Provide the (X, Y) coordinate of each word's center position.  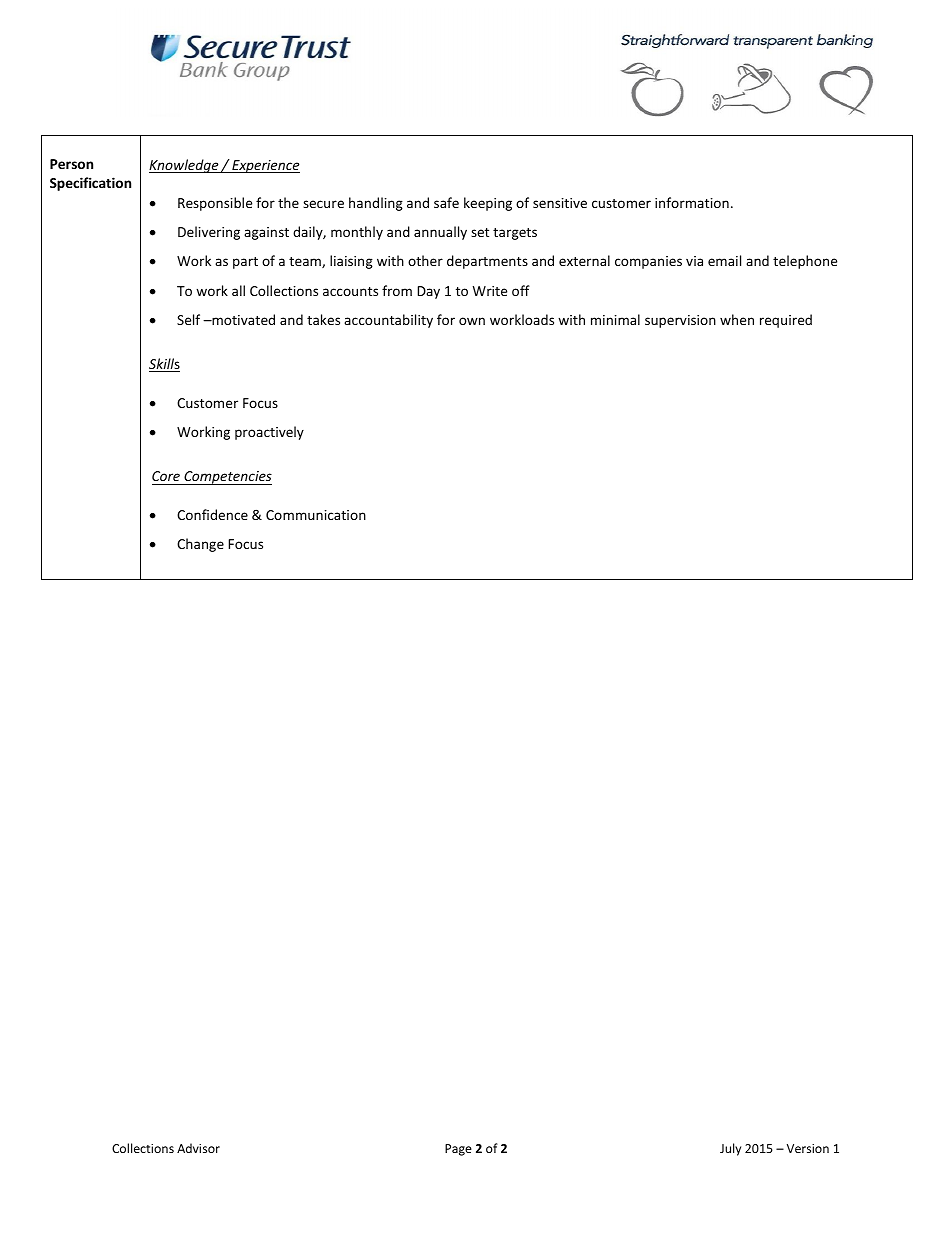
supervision (680, 321)
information (692, 202)
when (737, 319)
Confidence (212, 514)
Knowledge (185, 166)
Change (200, 545)
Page (458, 1150)
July (730, 1149)
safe (446, 202)
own (472, 321)
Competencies (227, 478)
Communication (316, 515)
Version (808, 1148)
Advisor (198, 1148)
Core (166, 476)
